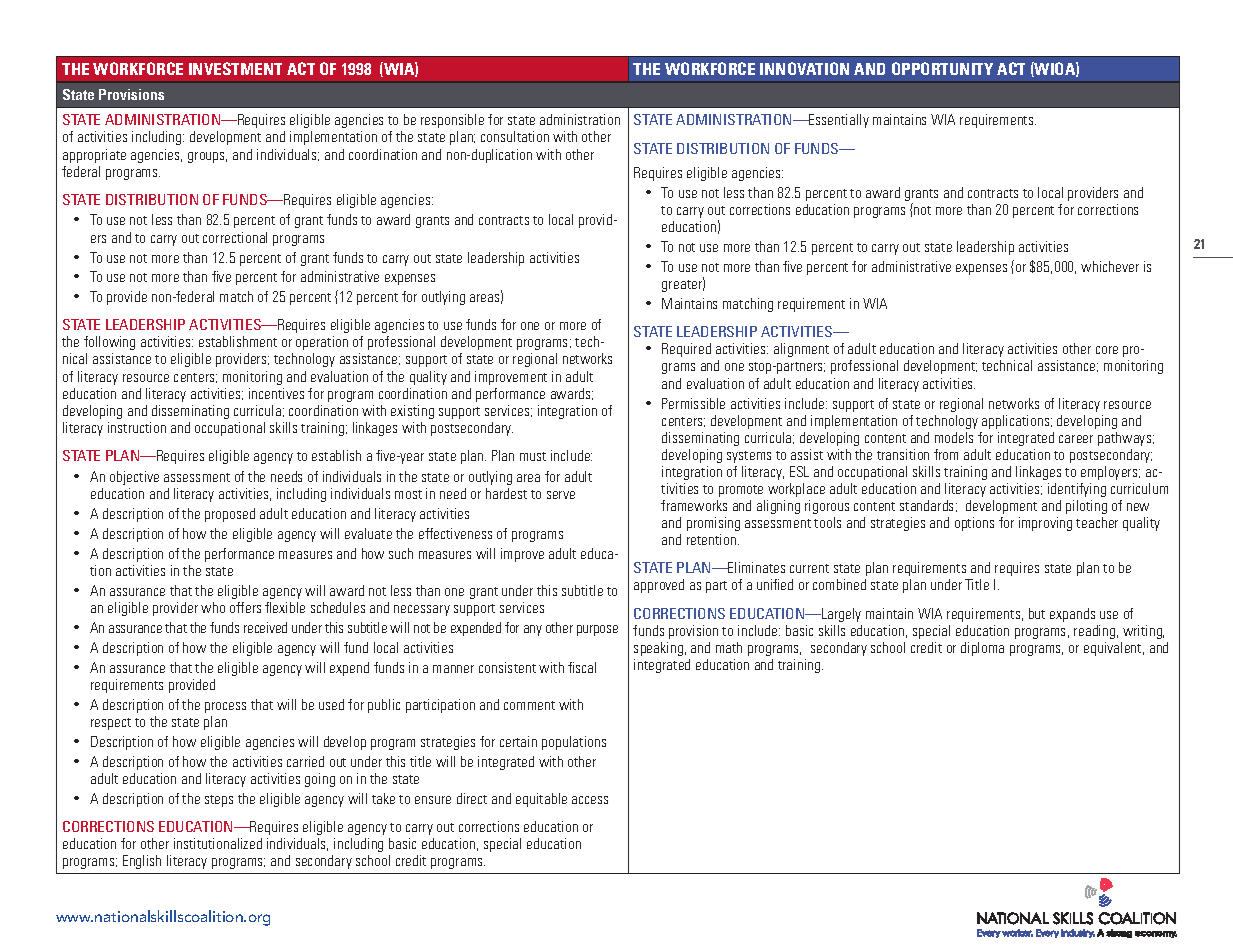 The height and width of the image is (952, 1233). What do you see at coordinates (582, 667) in the image?
I see `fiscal` at bounding box center [582, 667].
